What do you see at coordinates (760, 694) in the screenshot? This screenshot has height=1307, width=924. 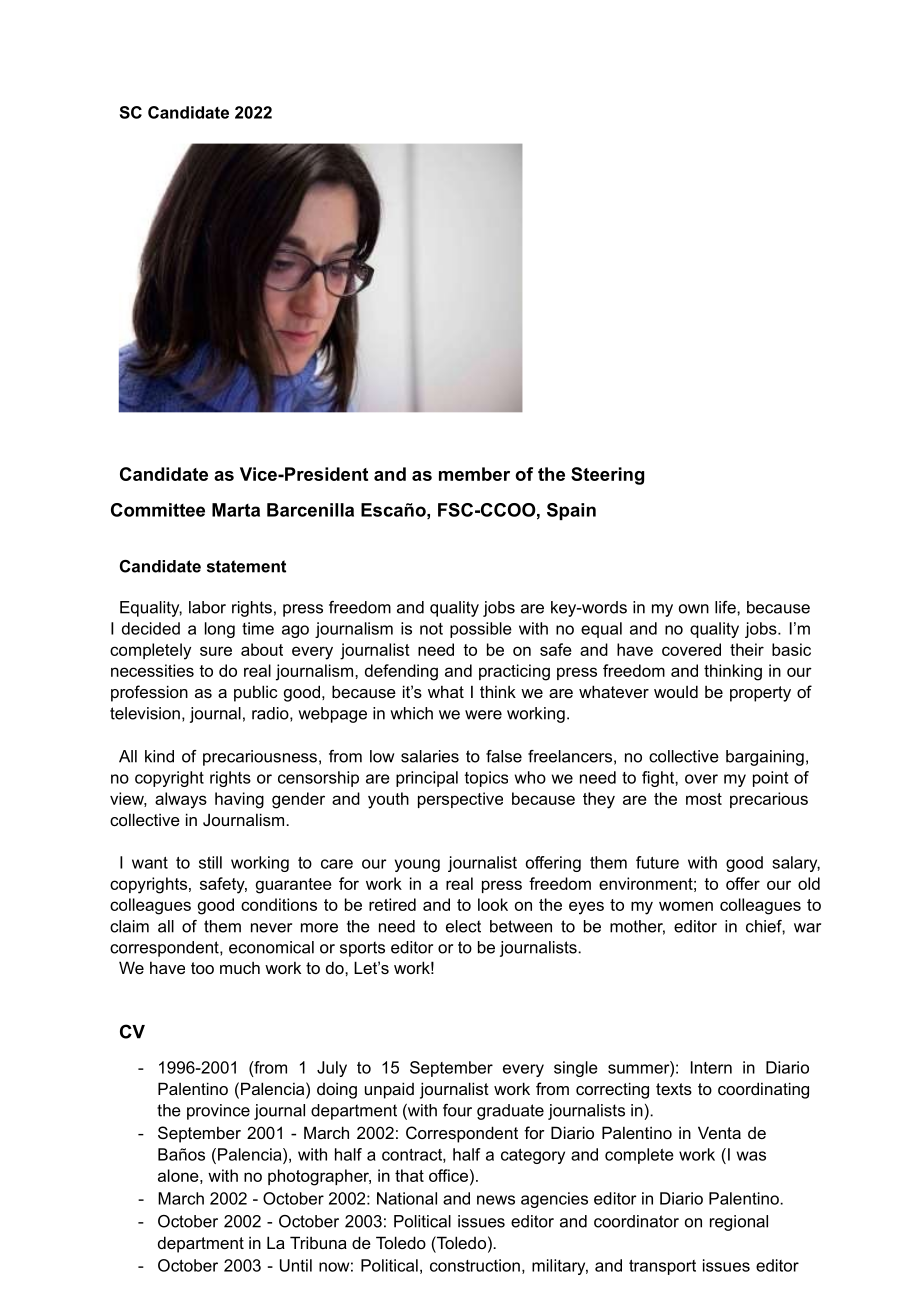 I see `property` at bounding box center [760, 694].
